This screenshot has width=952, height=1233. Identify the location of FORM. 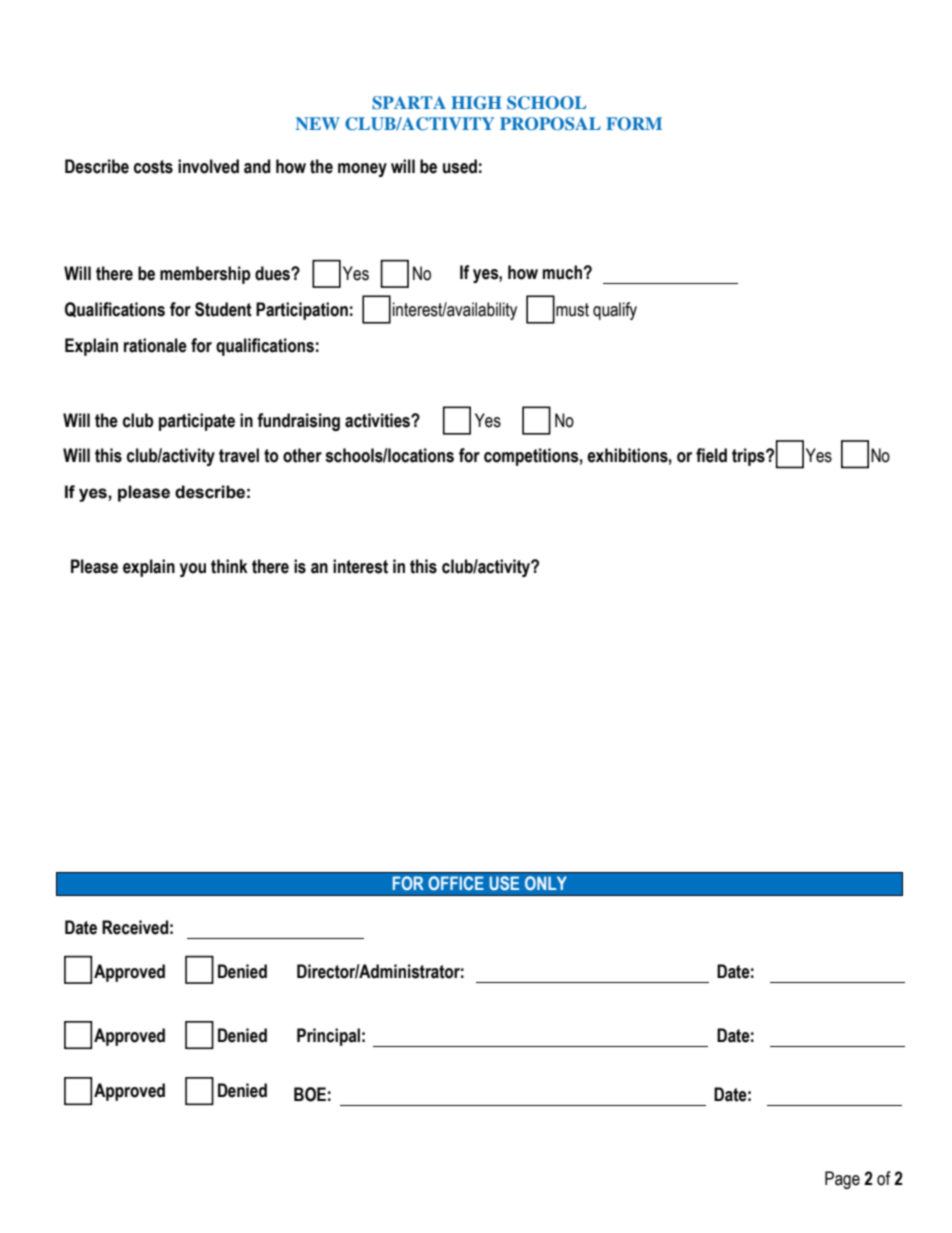
(634, 124).
